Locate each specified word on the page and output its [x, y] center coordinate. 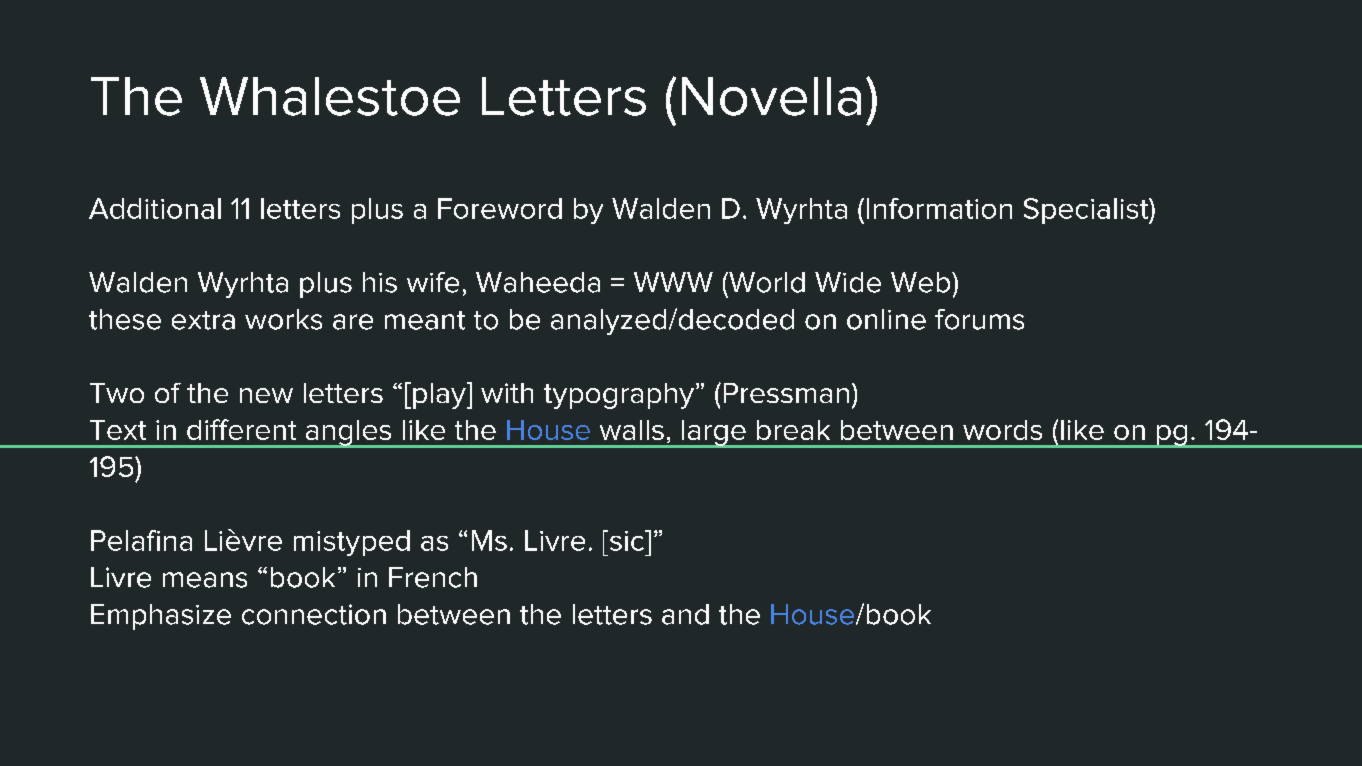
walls [632, 430]
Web [922, 282]
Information [939, 208]
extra [203, 320]
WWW [673, 282]
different [241, 429]
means [205, 580]
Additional [155, 208]
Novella [771, 96]
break [793, 430]
